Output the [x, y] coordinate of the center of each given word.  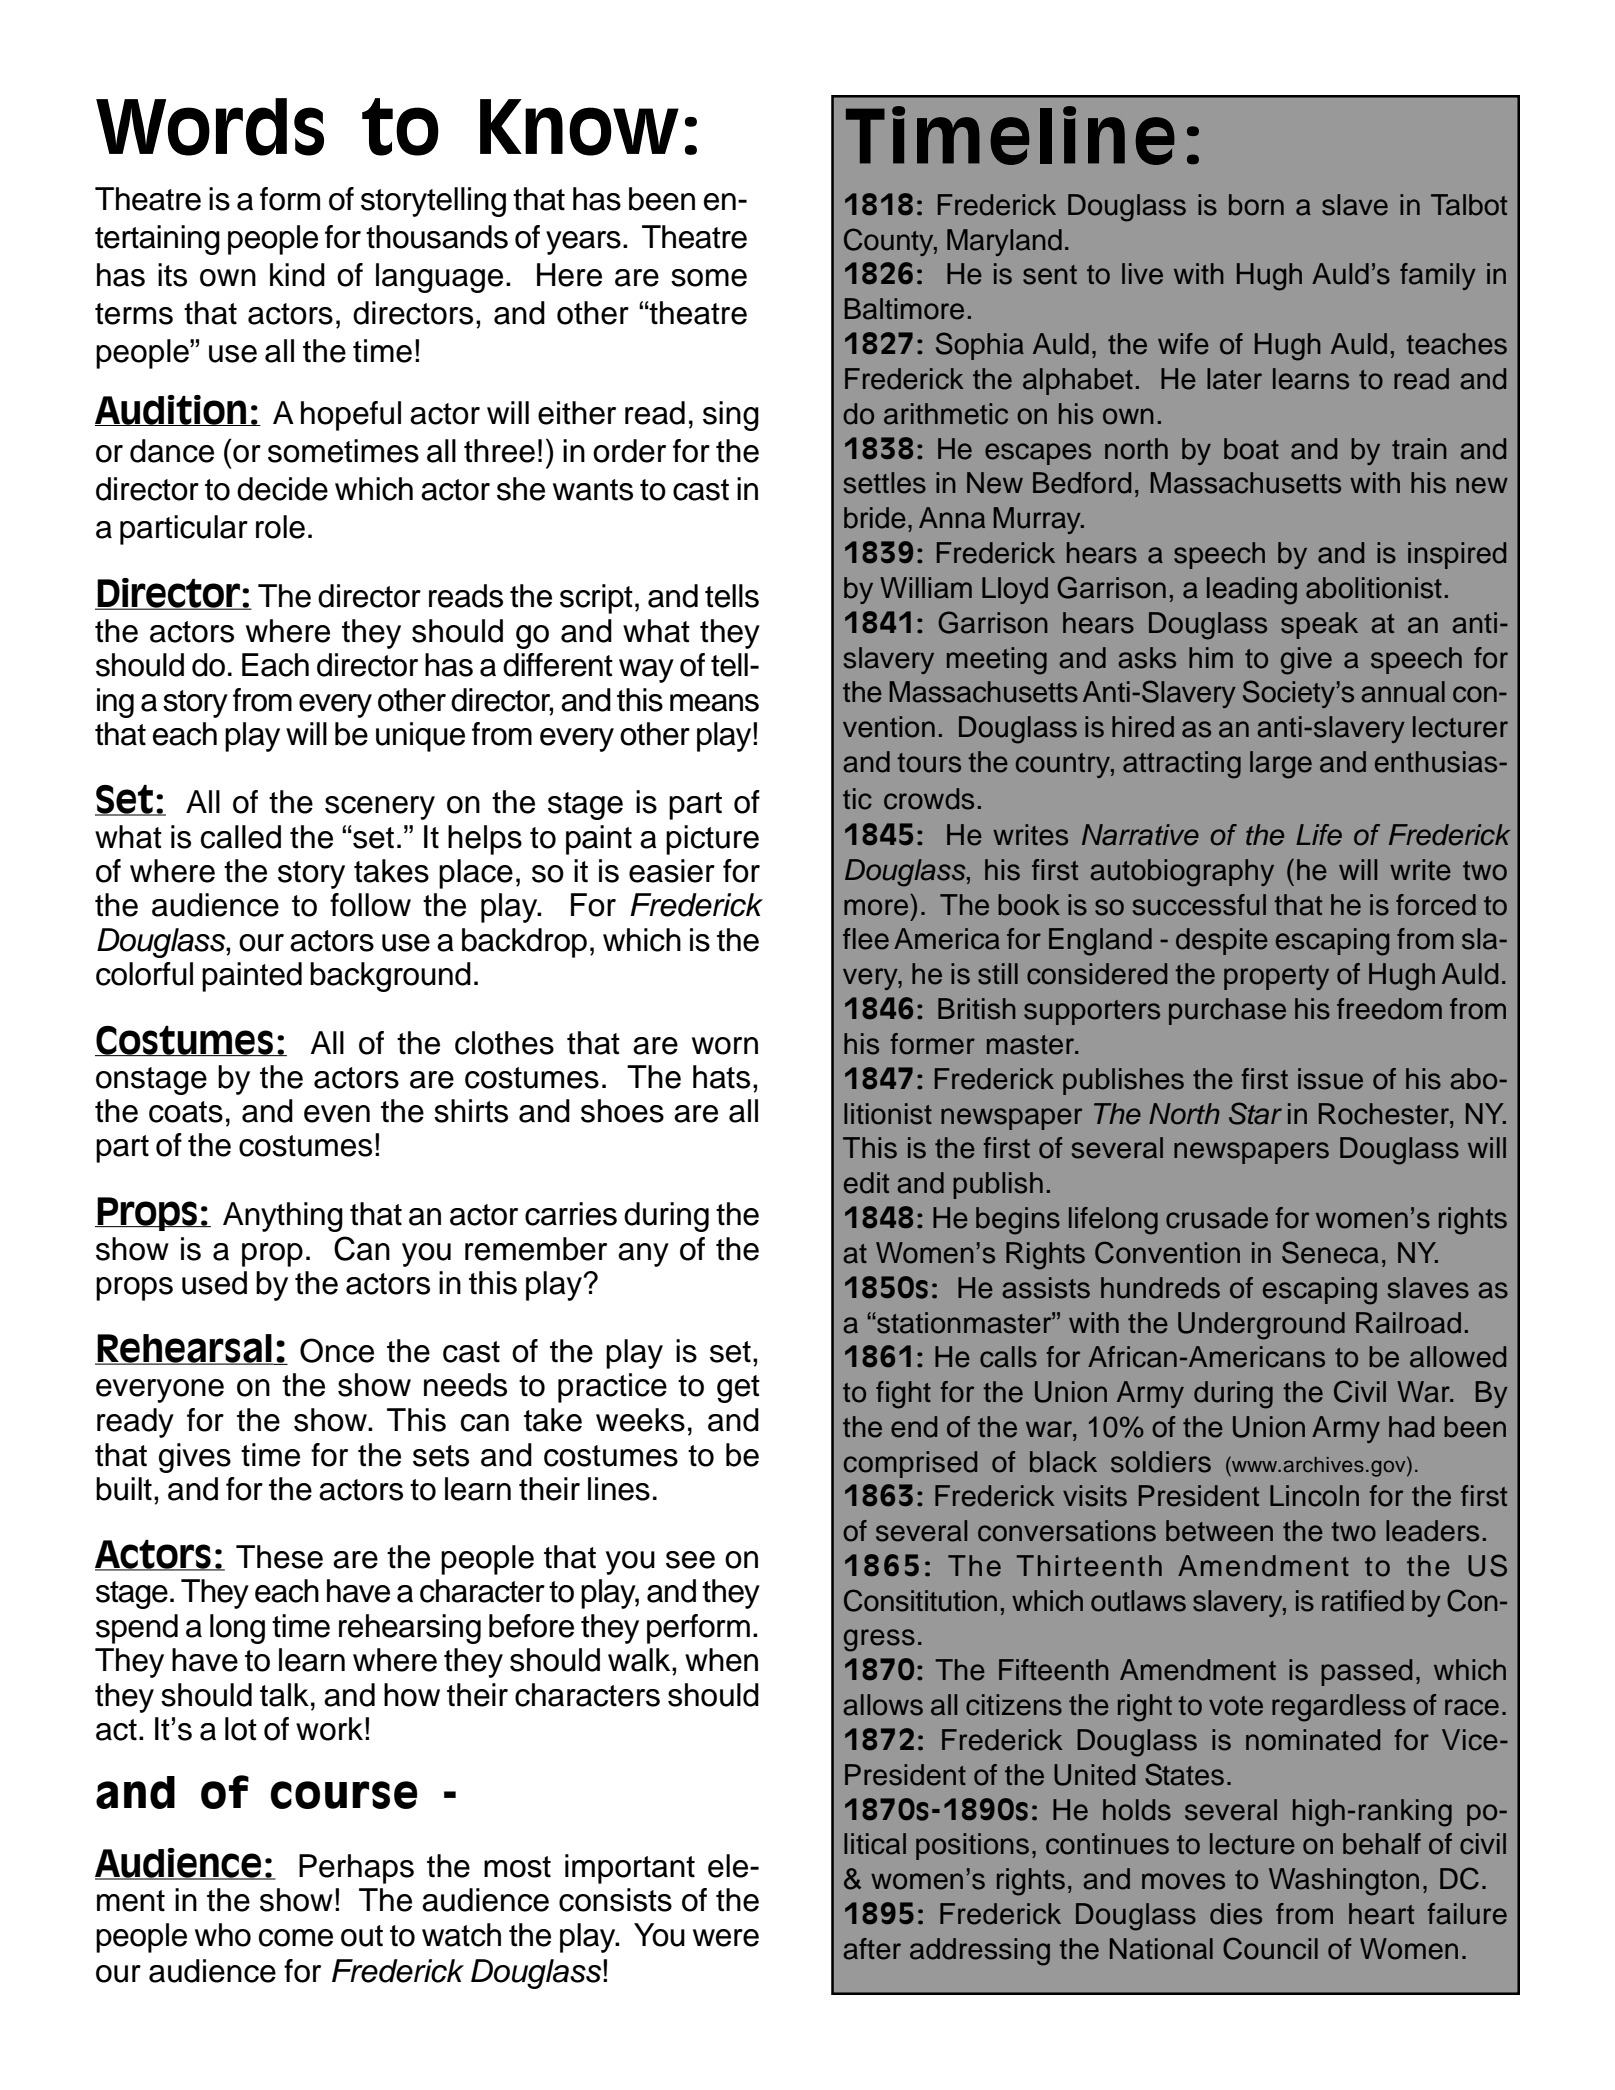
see [690, 1560]
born [1256, 205]
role [280, 527]
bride [875, 518]
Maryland [1004, 242]
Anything [283, 1217]
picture [712, 840]
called [241, 837]
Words [210, 127]
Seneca [1330, 1252]
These [279, 1557]
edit [866, 1183]
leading [1252, 591]
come [296, 1938]
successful [1199, 905]
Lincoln [1314, 1496]
